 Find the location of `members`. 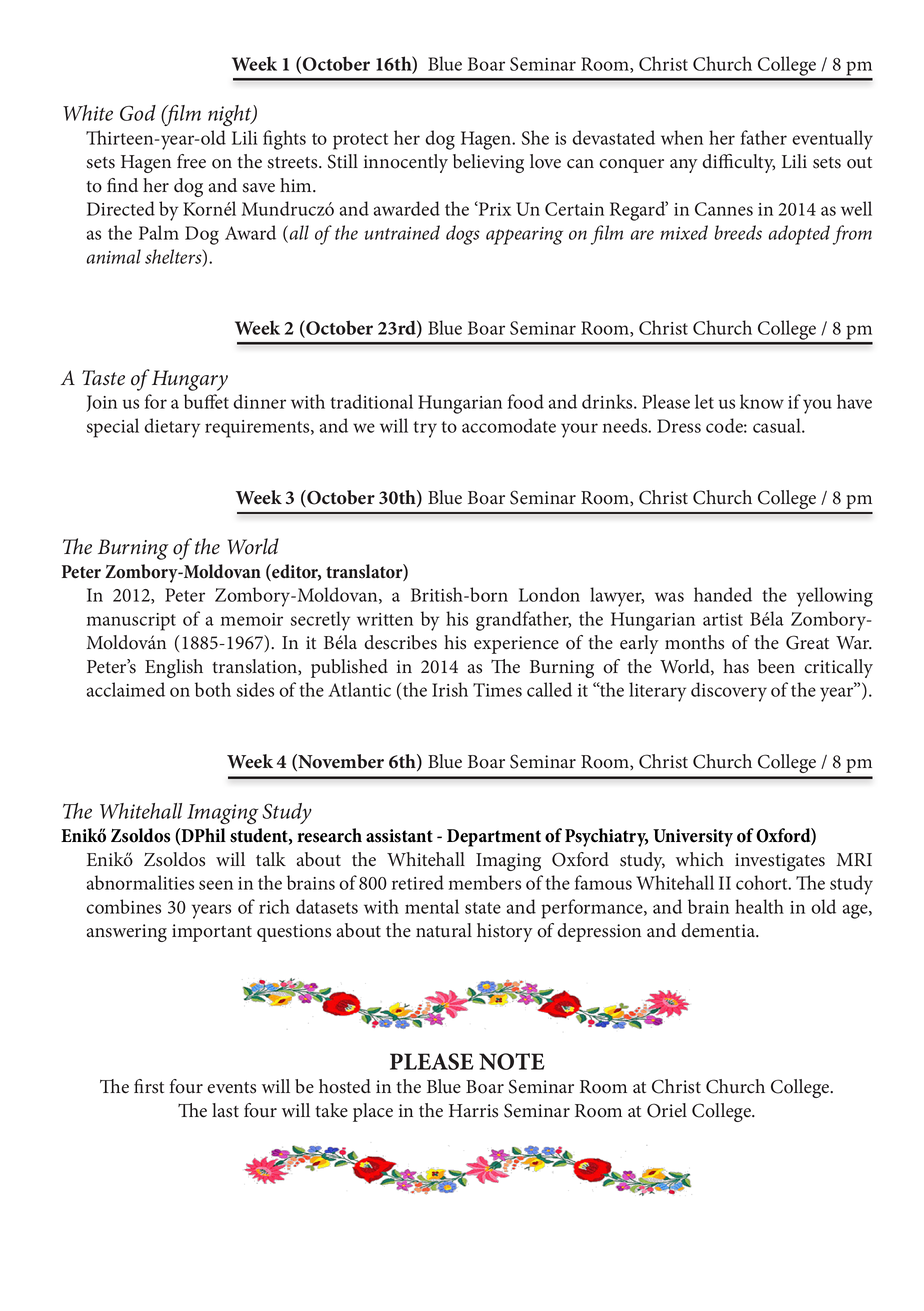

members is located at coordinates (485, 882).
